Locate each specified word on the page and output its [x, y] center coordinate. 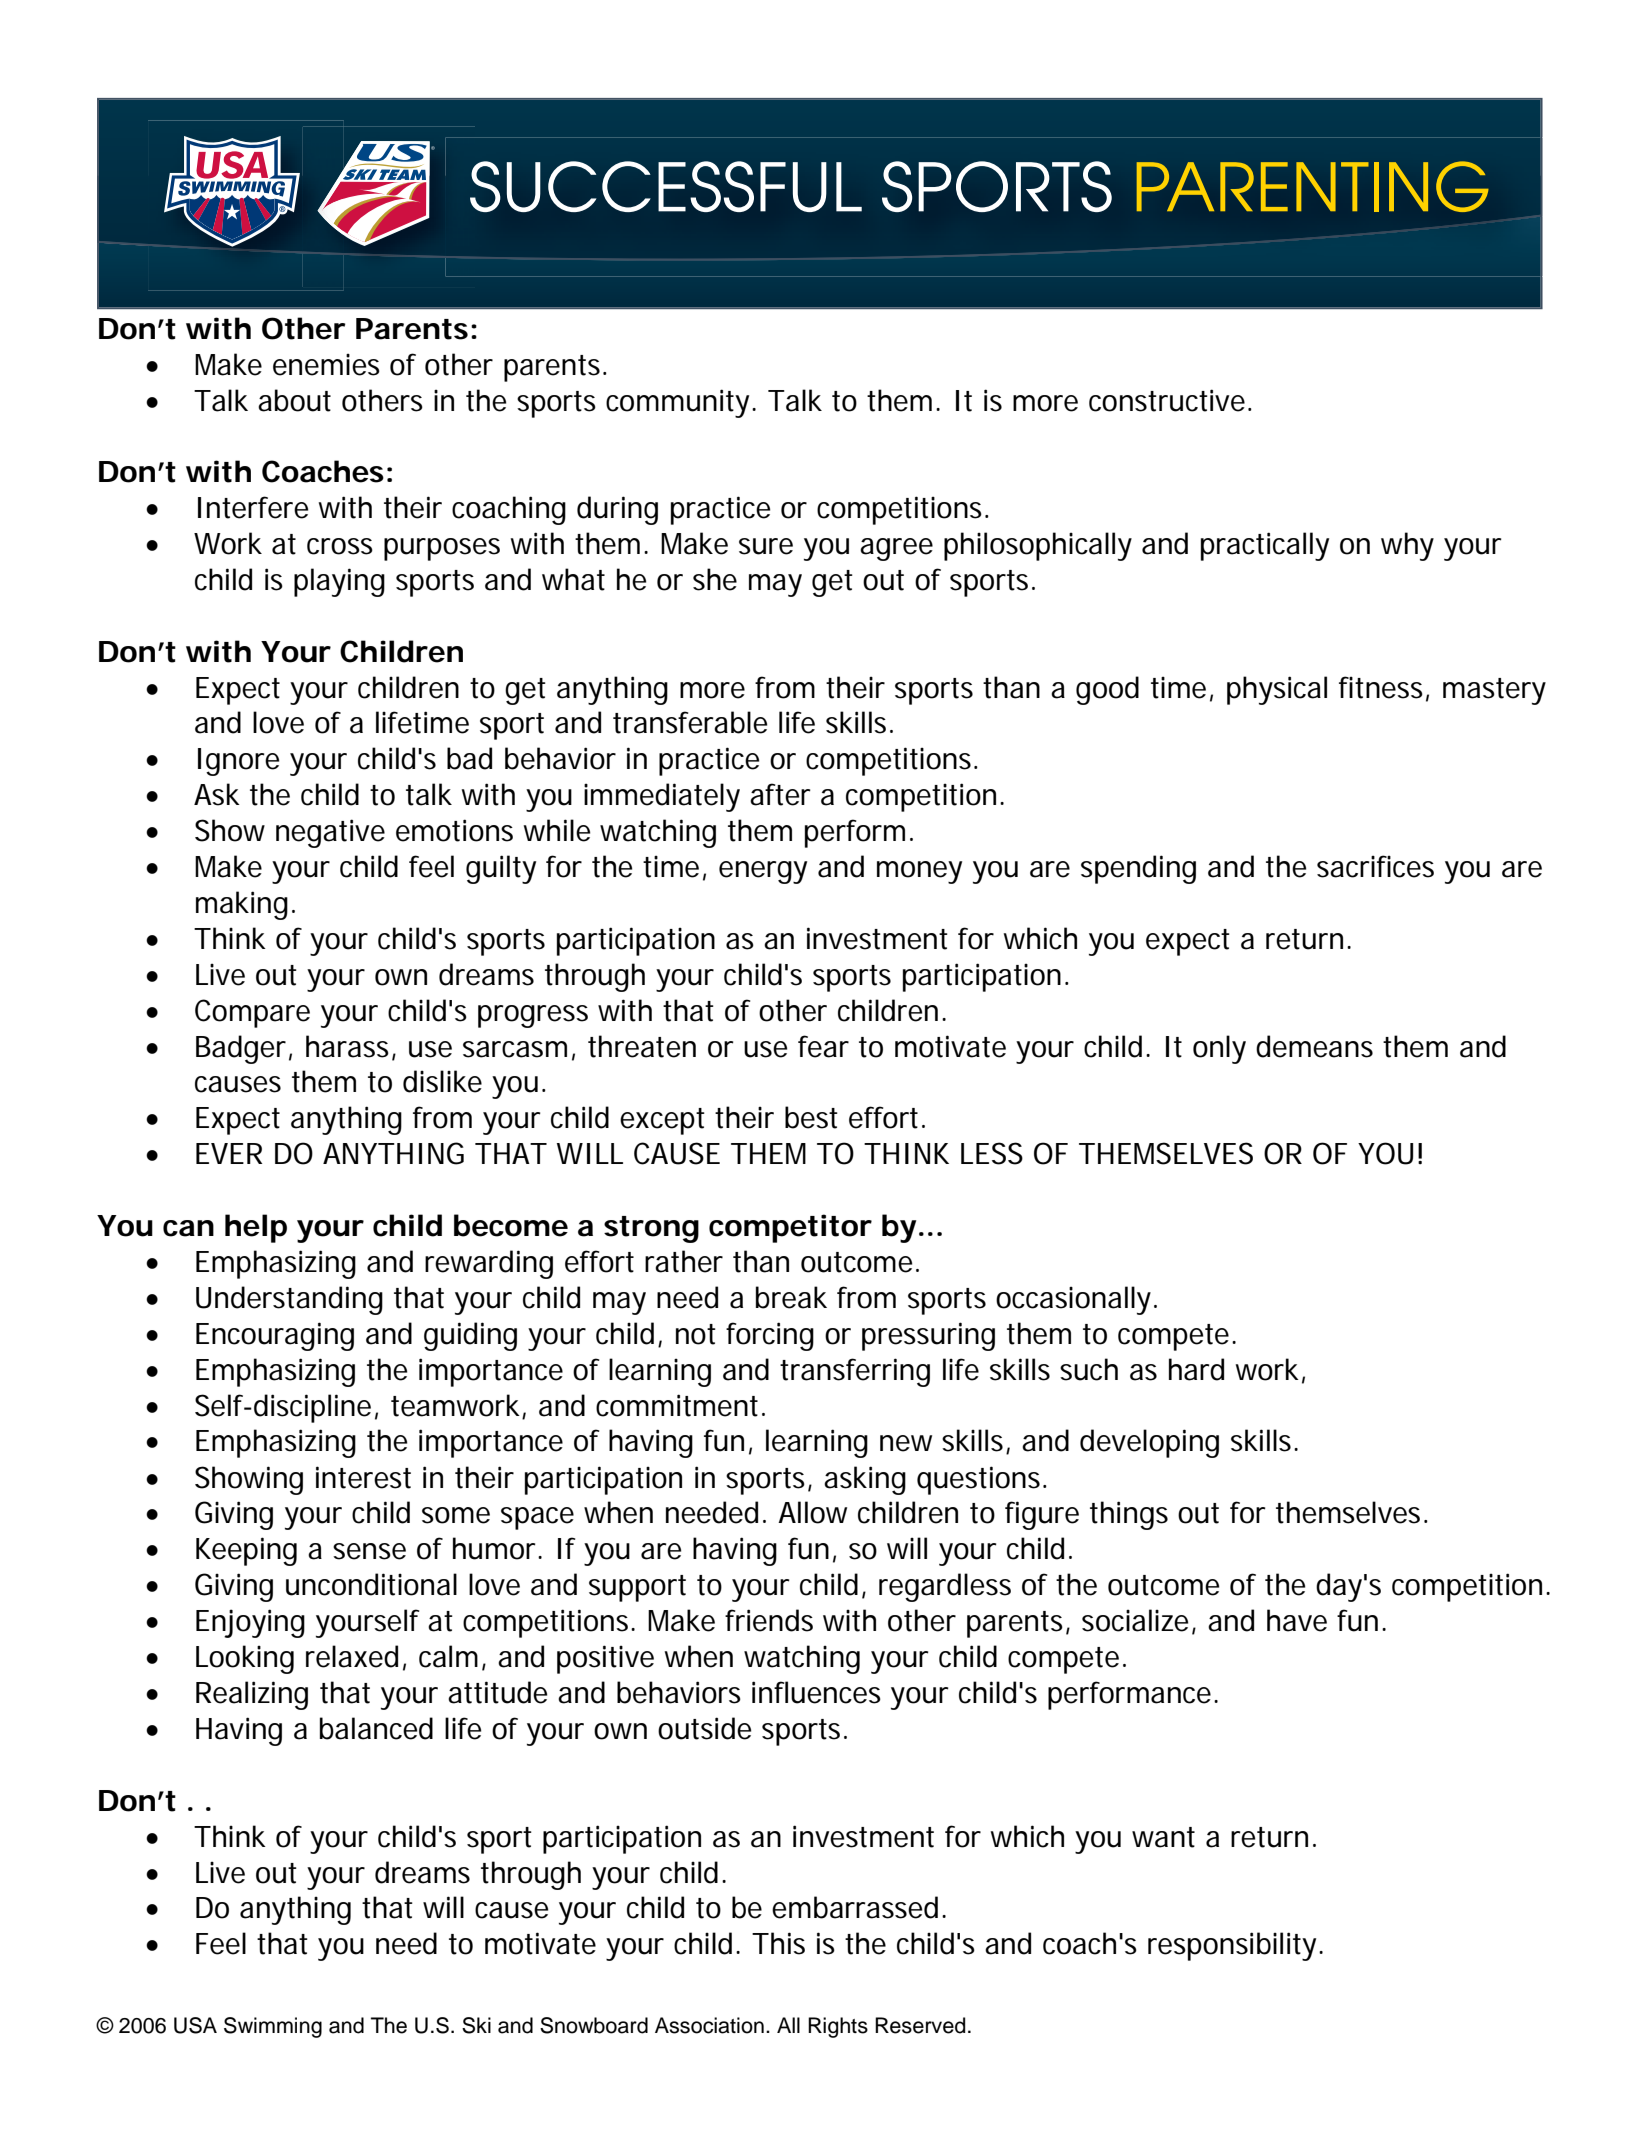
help [256, 1228]
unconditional [371, 1584]
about [294, 400]
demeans [1314, 1046]
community [679, 403]
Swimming [273, 2027]
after [780, 794]
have [1297, 1620]
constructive [1167, 400]
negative [330, 833]
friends [769, 1620]
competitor [790, 1228]
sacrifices [1375, 866]
